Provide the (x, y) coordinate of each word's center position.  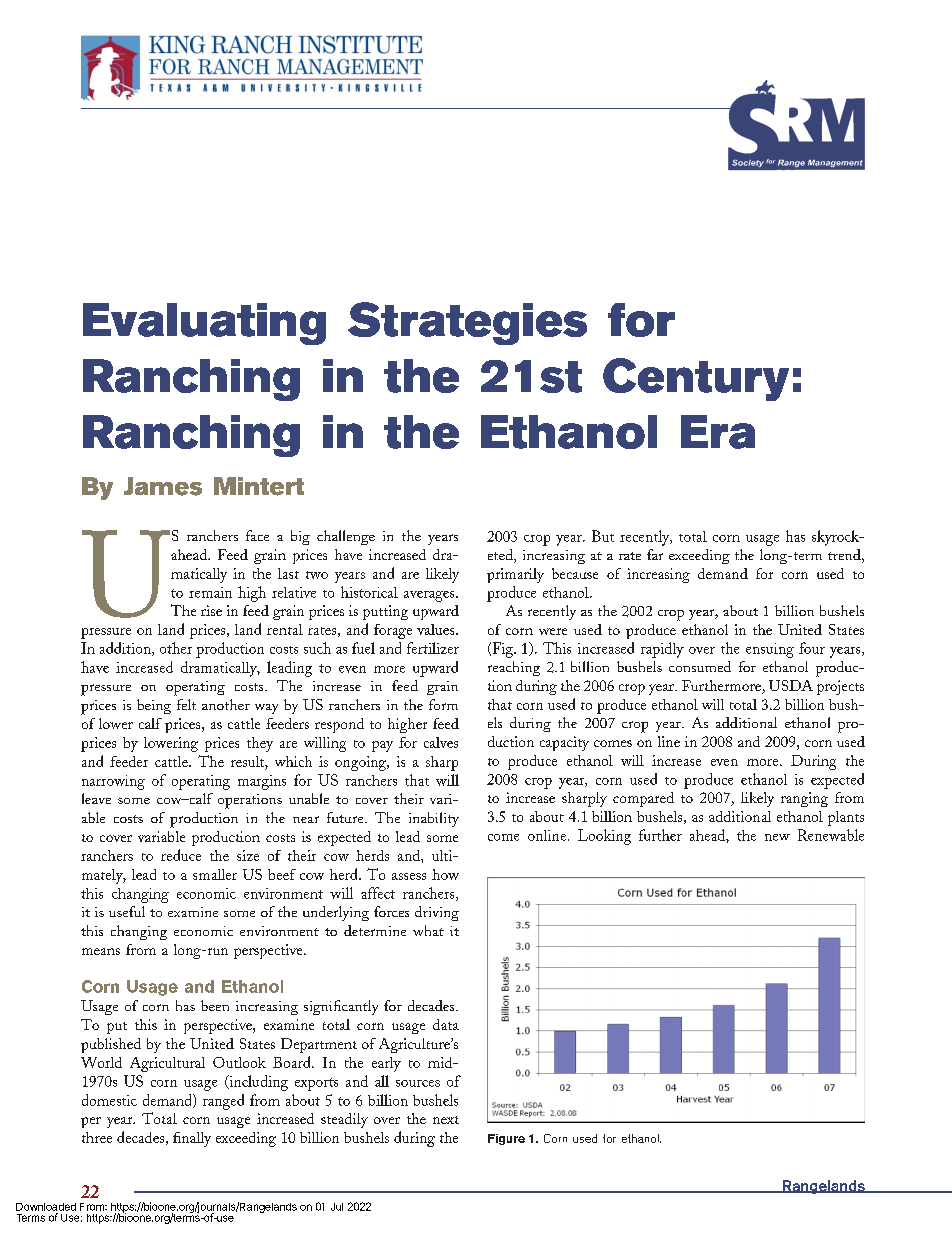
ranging (804, 799)
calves (441, 742)
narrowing (113, 782)
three (97, 1137)
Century (696, 379)
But (603, 536)
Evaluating (204, 324)
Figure (506, 1139)
